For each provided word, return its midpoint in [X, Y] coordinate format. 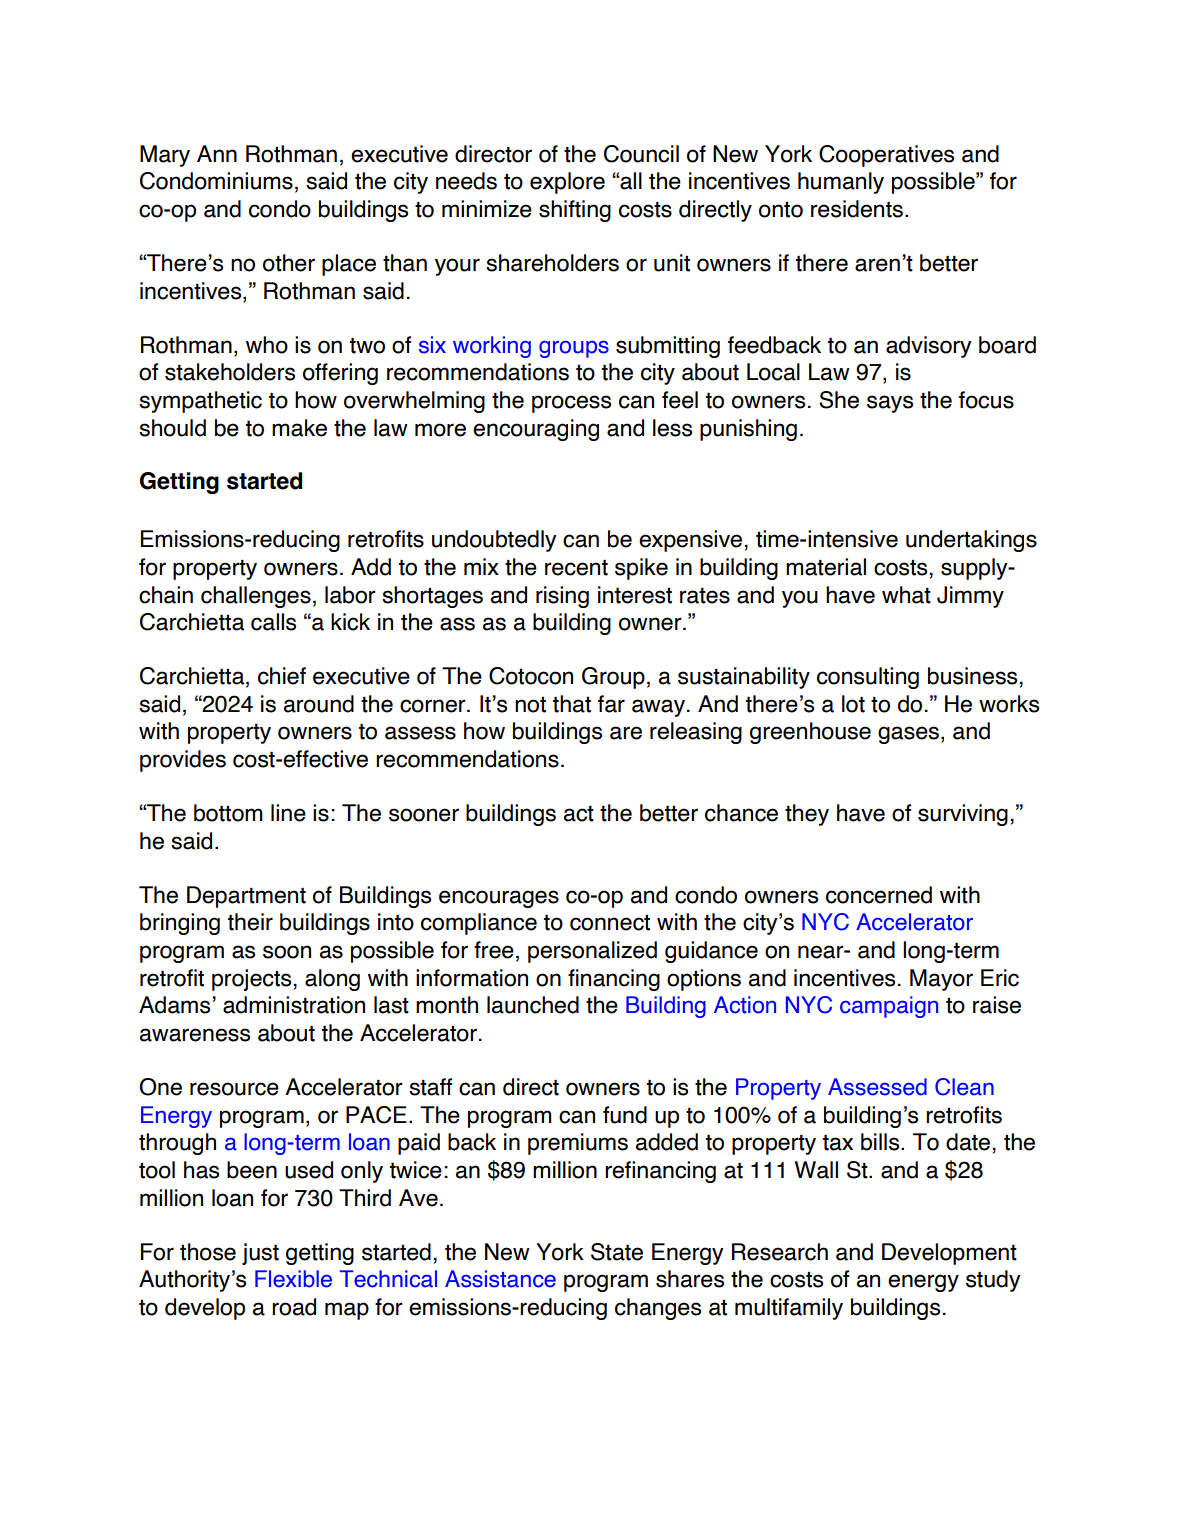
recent [576, 568]
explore [567, 183]
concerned [879, 895]
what [906, 595]
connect [610, 923]
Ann [217, 153]
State [617, 1252]
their [250, 922]
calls [273, 622]
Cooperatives [886, 156]
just [260, 1254]
